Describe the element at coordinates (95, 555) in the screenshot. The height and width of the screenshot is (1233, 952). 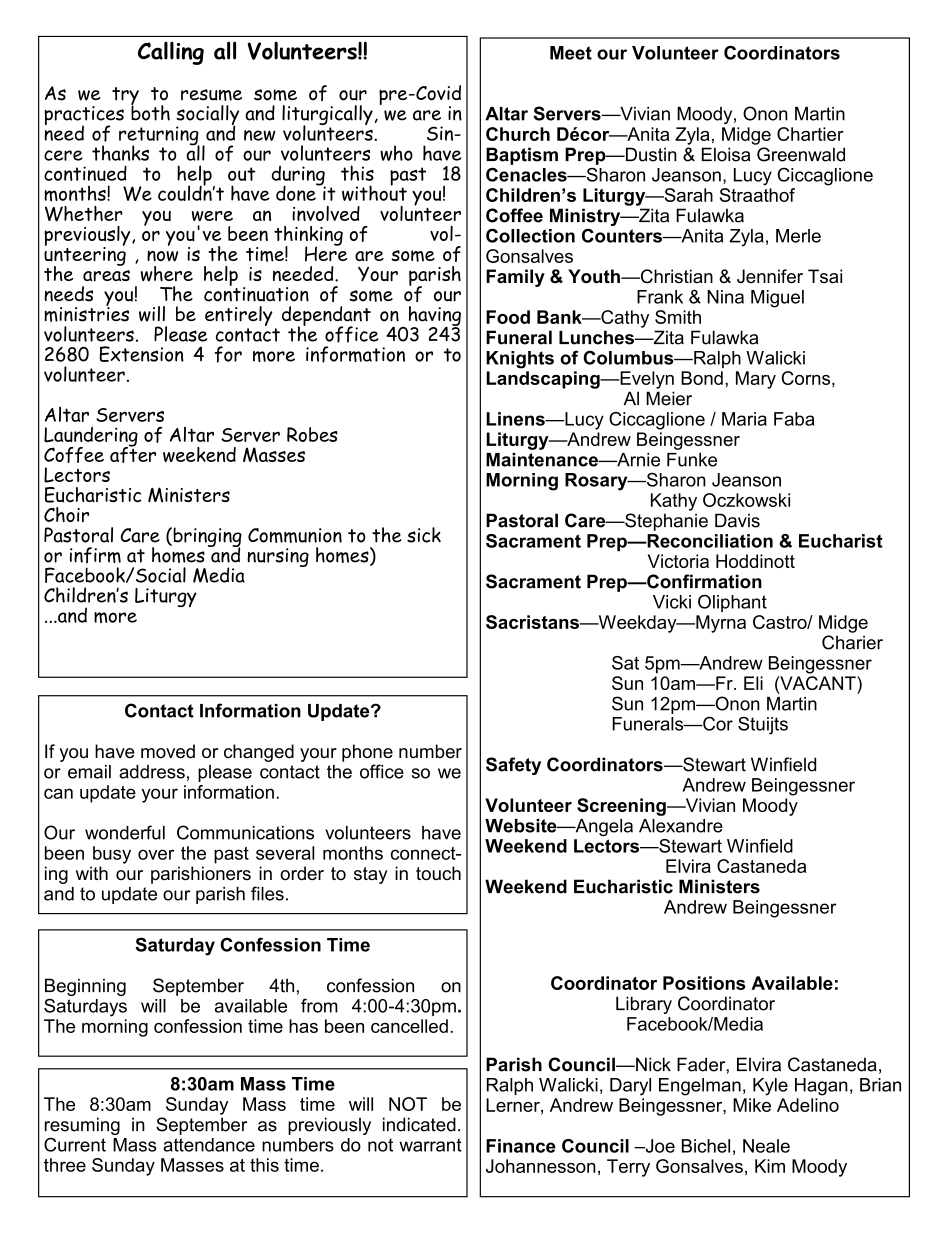
I see `infirm` at that location.
